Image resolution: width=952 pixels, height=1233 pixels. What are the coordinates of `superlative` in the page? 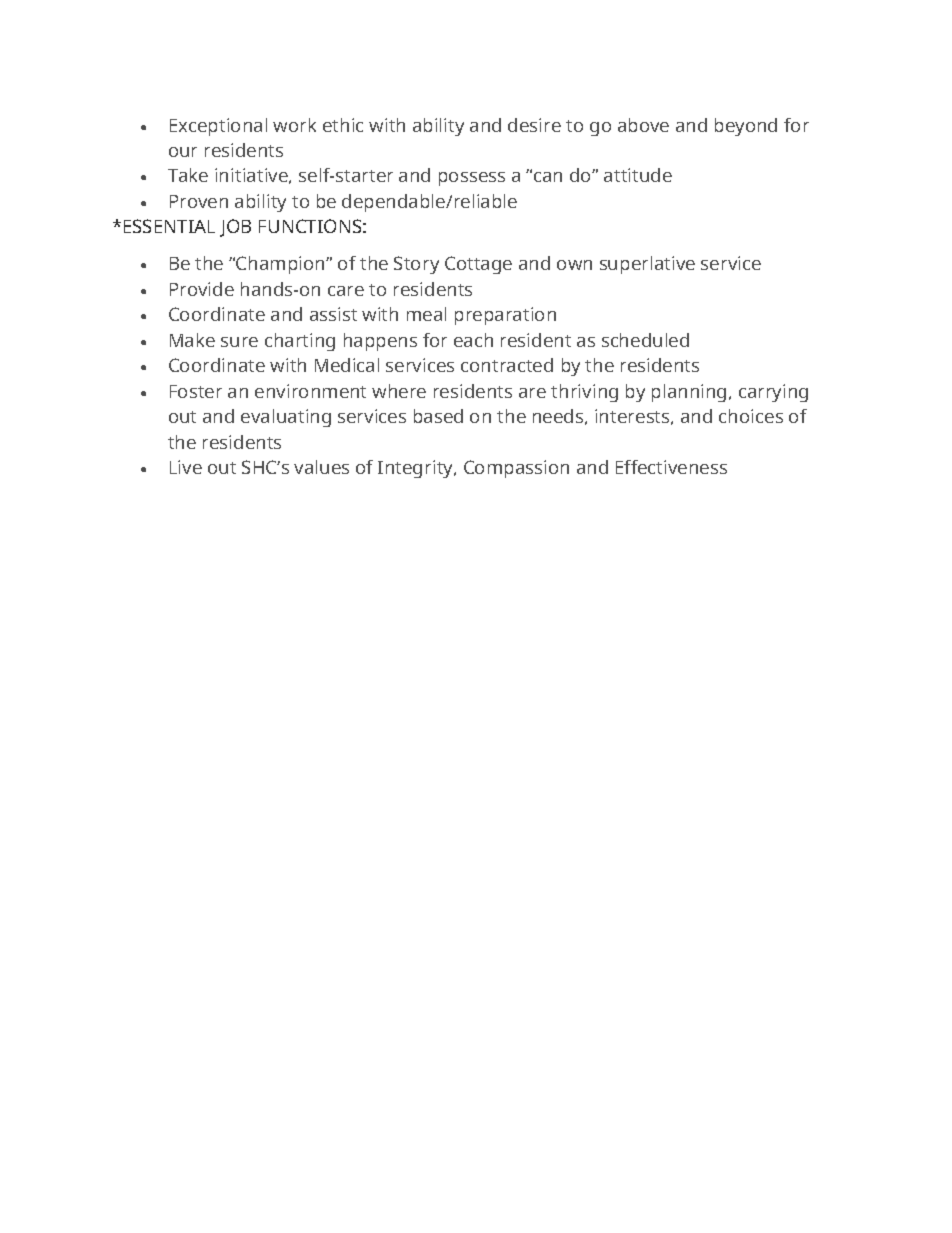 It's located at (647, 265).
